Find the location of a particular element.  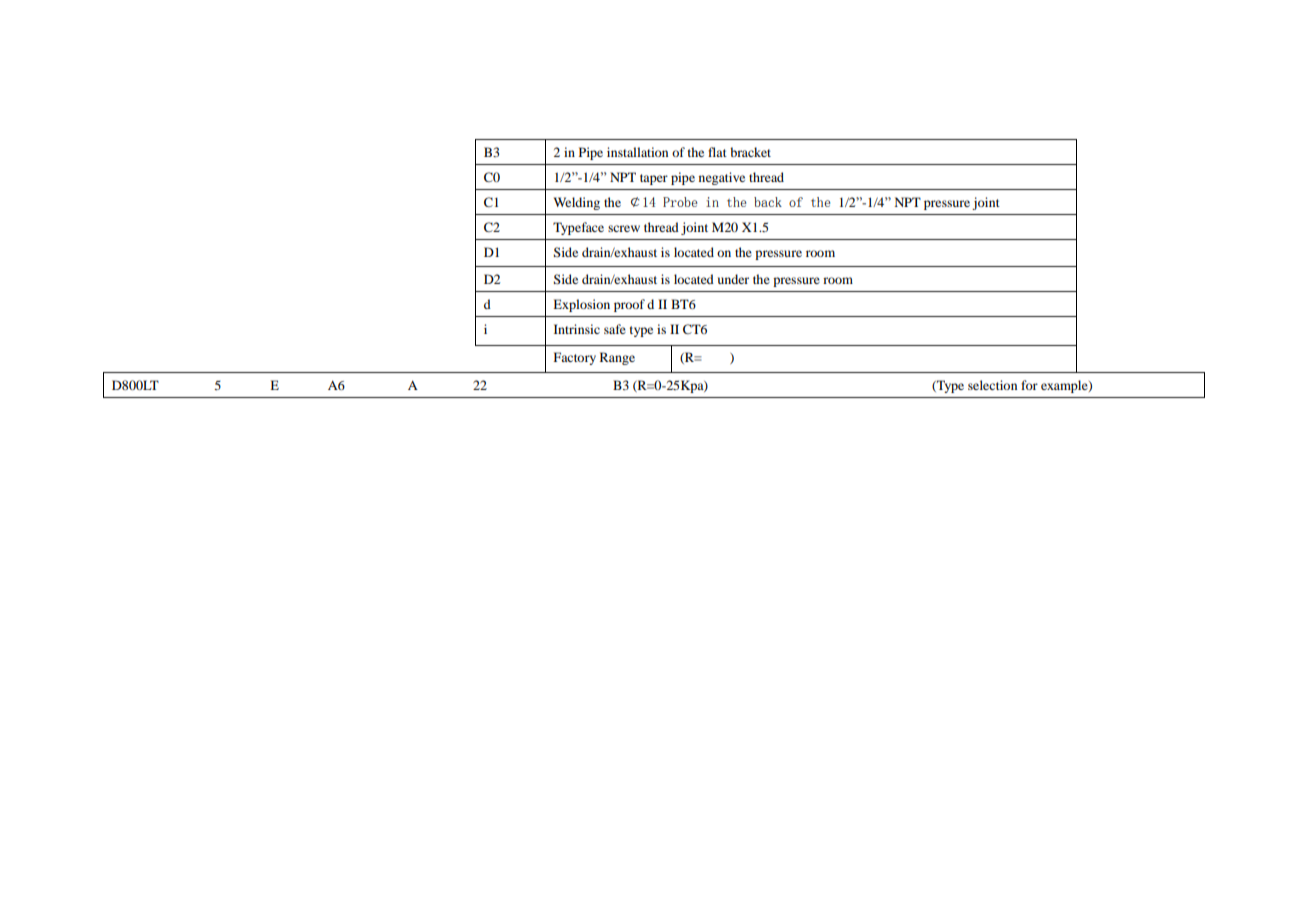

proof is located at coordinates (629, 305).
